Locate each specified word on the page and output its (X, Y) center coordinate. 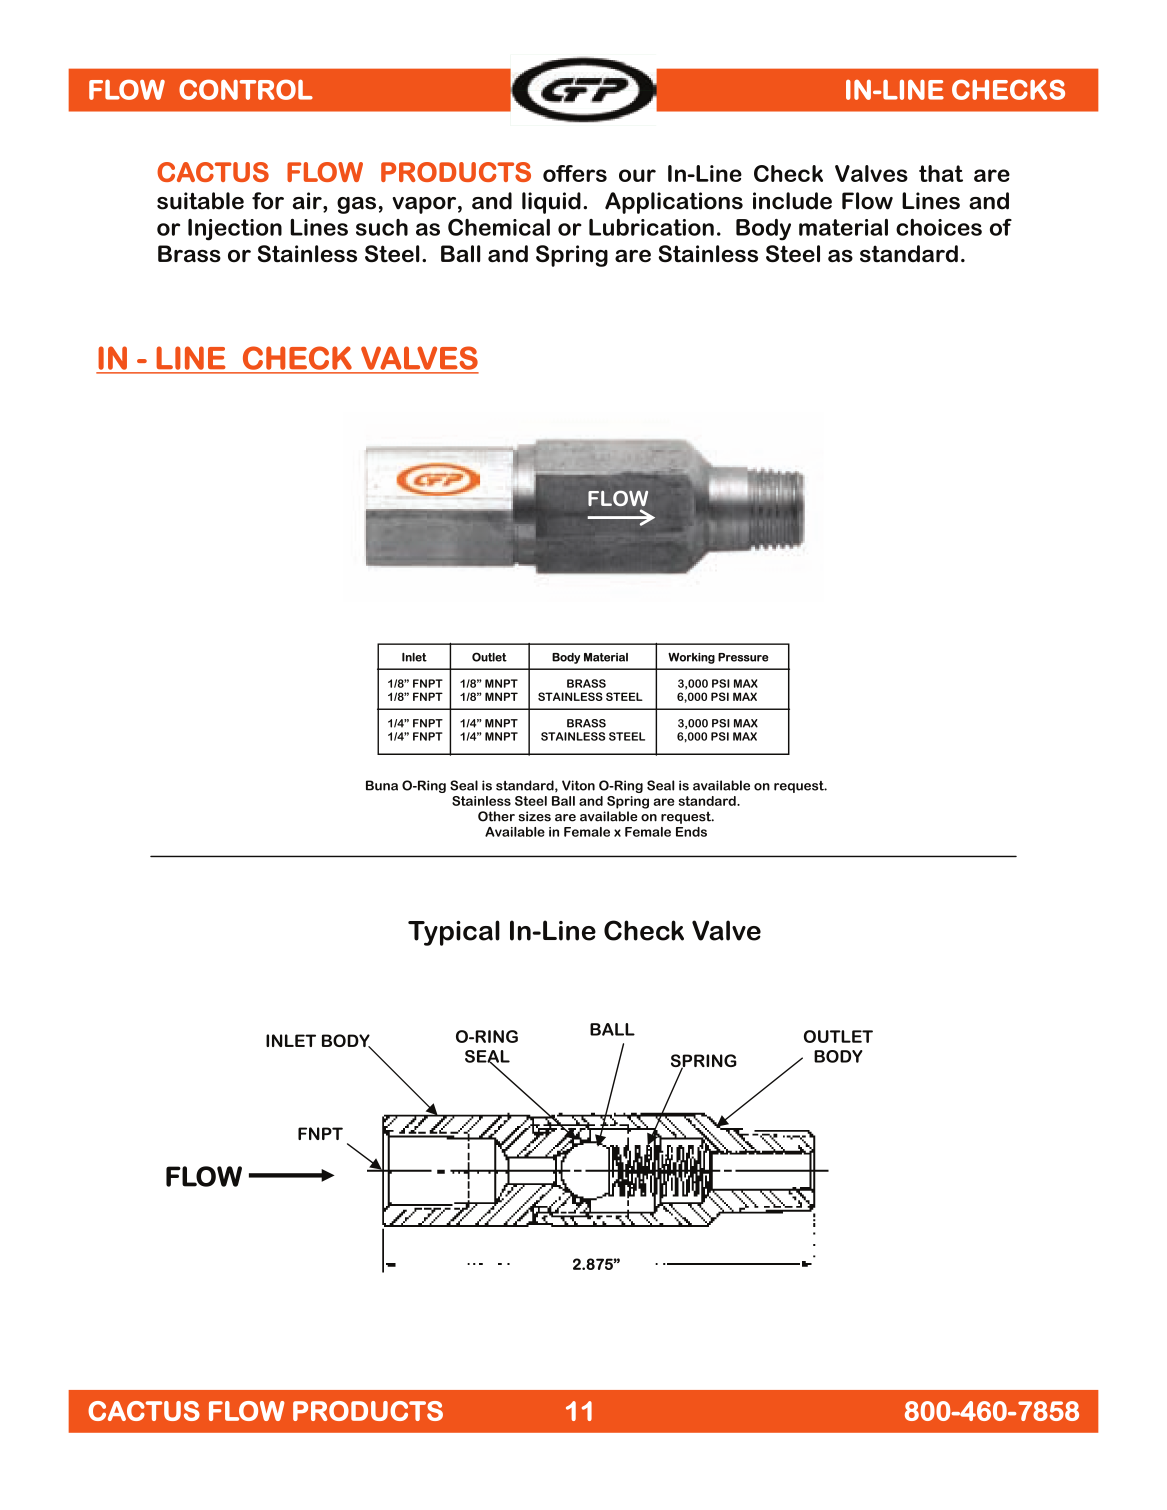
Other (496, 816)
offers (575, 173)
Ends (691, 832)
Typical (454, 933)
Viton (578, 785)
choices (939, 227)
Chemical (499, 227)
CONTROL (246, 89)
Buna (382, 785)
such (382, 227)
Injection (235, 230)
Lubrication (651, 227)
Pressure (743, 657)
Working (691, 658)
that (941, 173)
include (792, 201)
